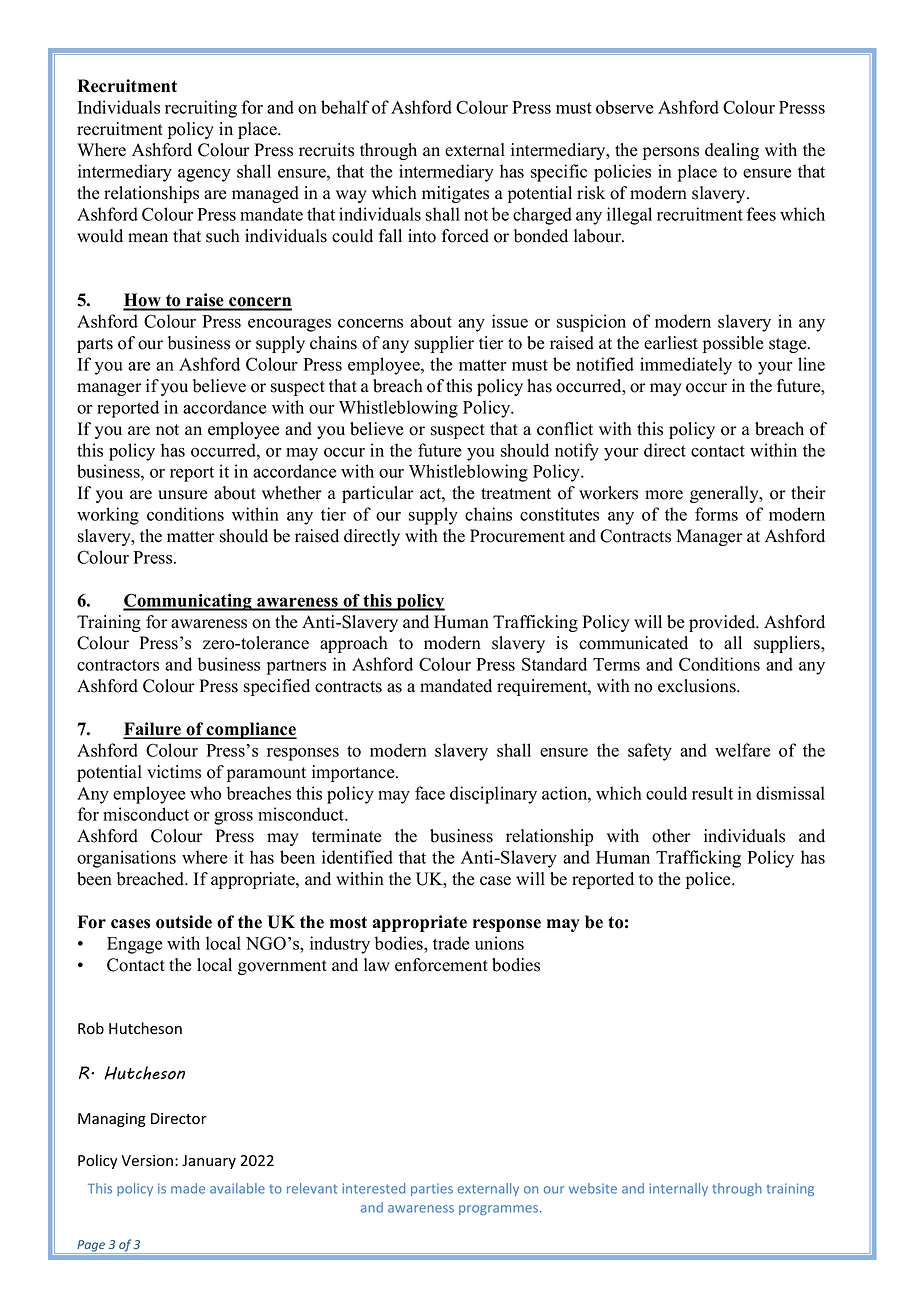  What do you see at coordinates (188, 1188) in the image?
I see `made` at bounding box center [188, 1188].
